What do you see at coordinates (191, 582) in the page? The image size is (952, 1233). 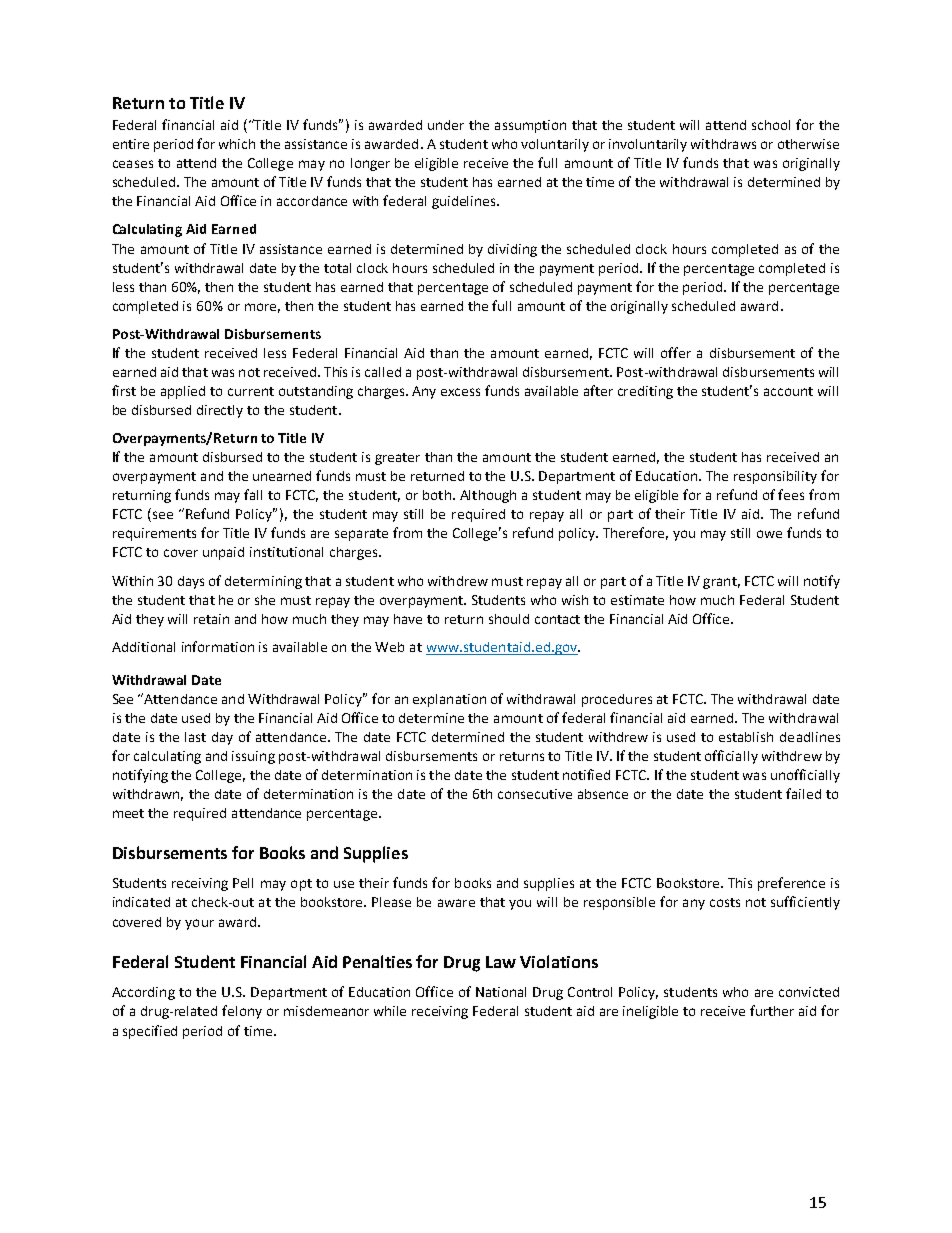 I see `days` at bounding box center [191, 582].
